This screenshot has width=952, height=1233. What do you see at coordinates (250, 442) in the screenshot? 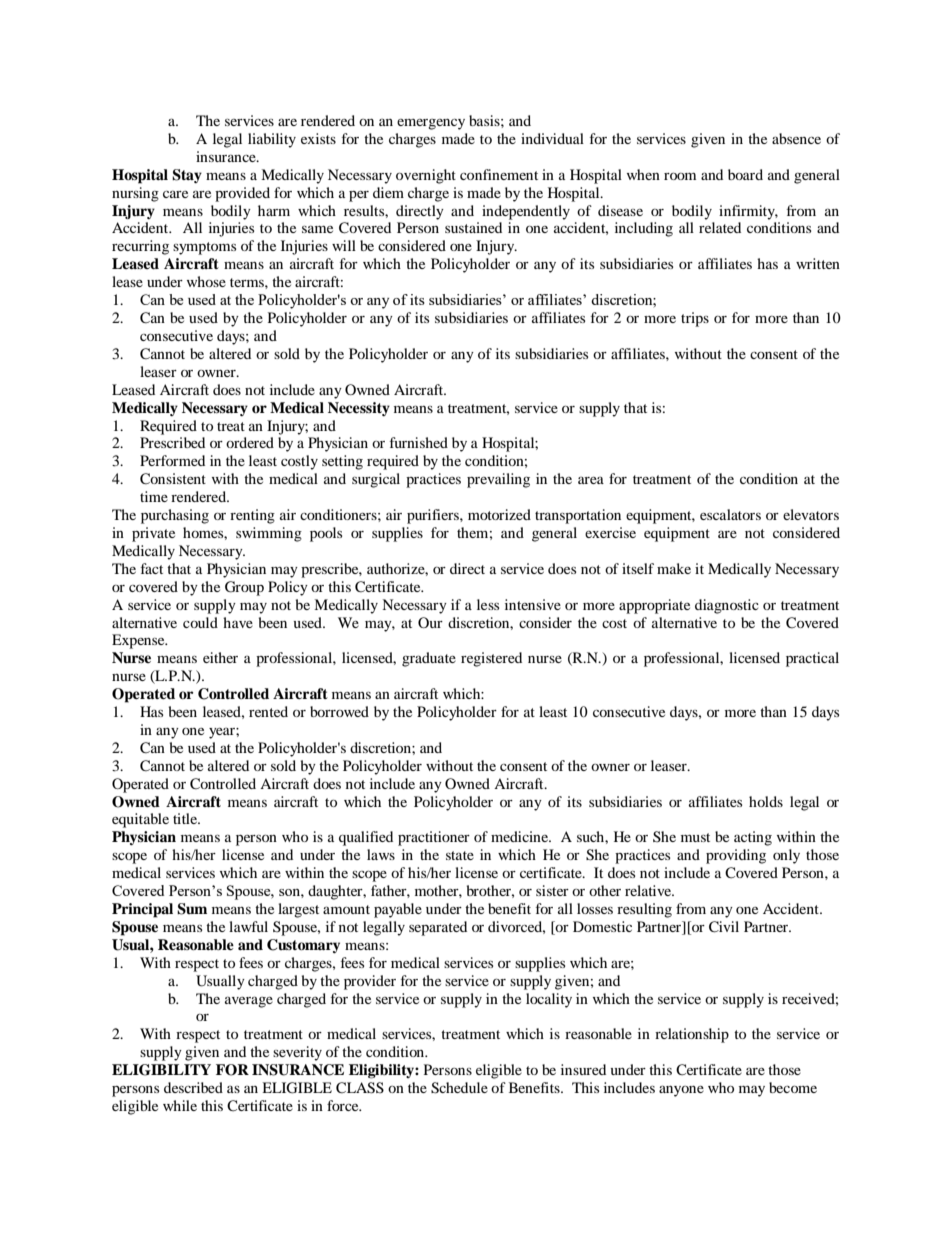
I see `ordered` at bounding box center [250, 442].
